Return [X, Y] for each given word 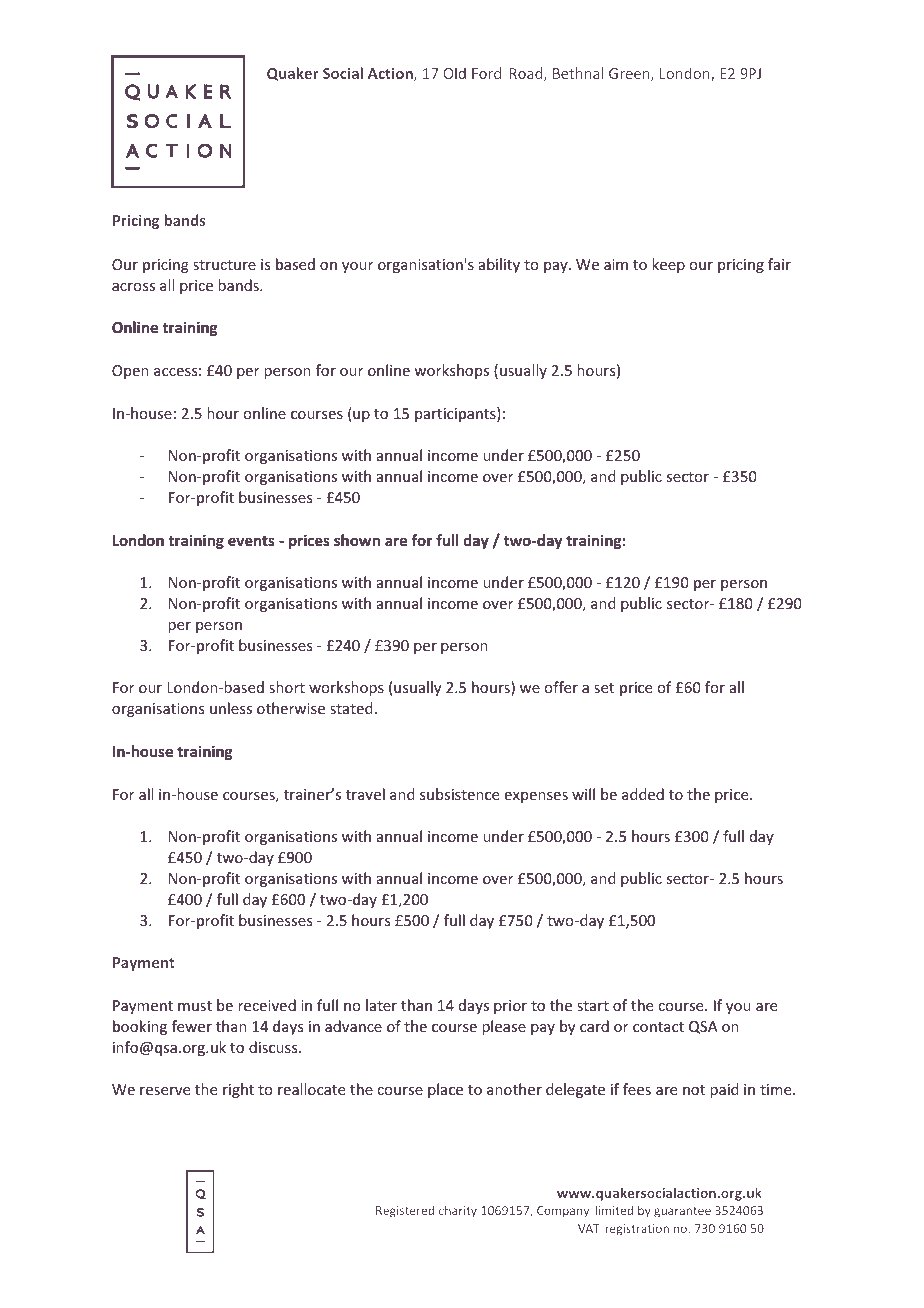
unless [231, 708]
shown [357, 540]
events [251, 541]
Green [630, 75]
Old [454, 73]
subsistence [459, 794]
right [238, 1090]
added [643, 794]
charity [458, 1211]
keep [668, 265]
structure [224, 265]
